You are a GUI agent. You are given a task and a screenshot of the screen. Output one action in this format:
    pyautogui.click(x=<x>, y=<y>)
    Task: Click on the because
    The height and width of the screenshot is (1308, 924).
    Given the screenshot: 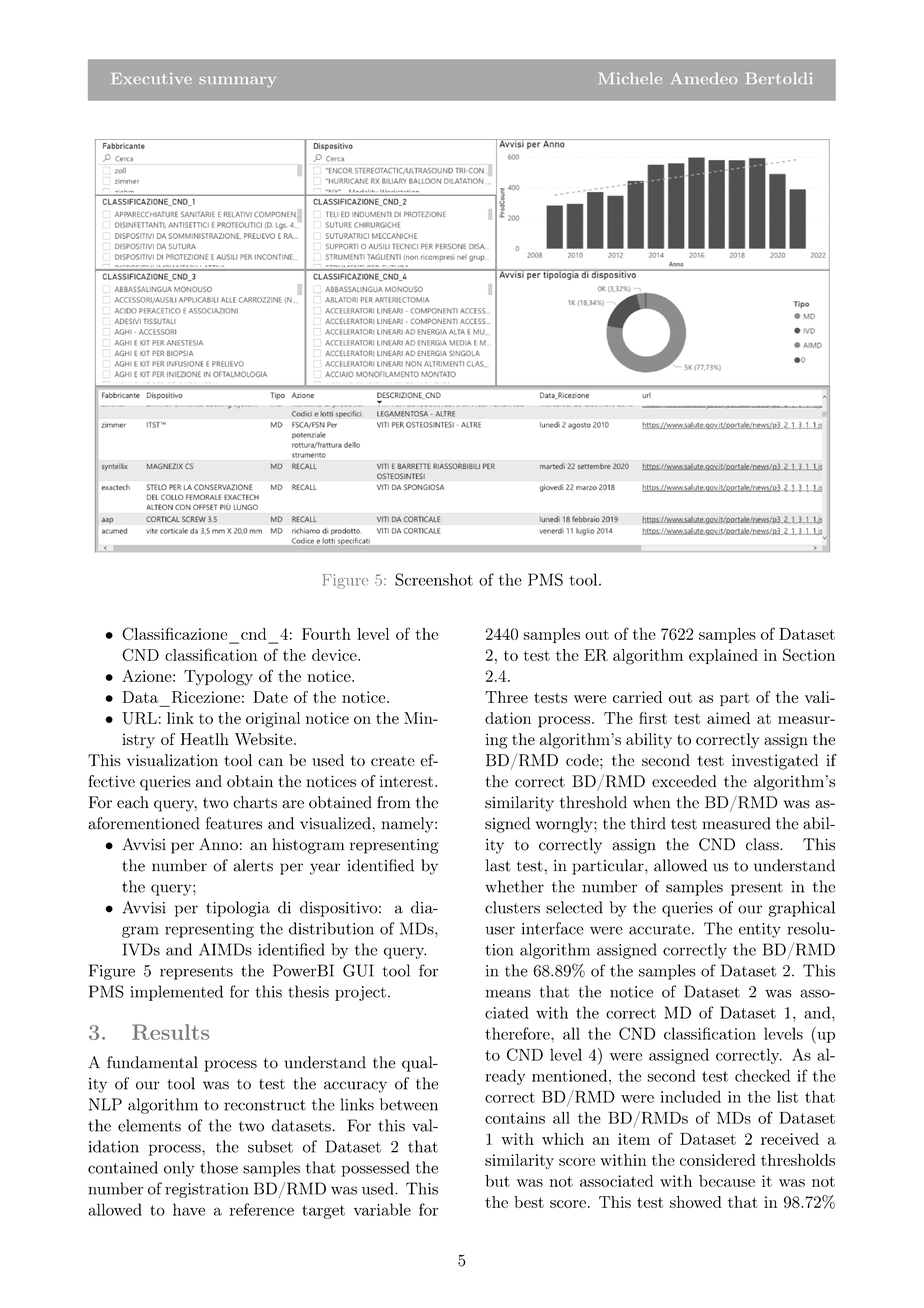 What is the action you would take?
    pyautogui.click(x=727, y=1181)
